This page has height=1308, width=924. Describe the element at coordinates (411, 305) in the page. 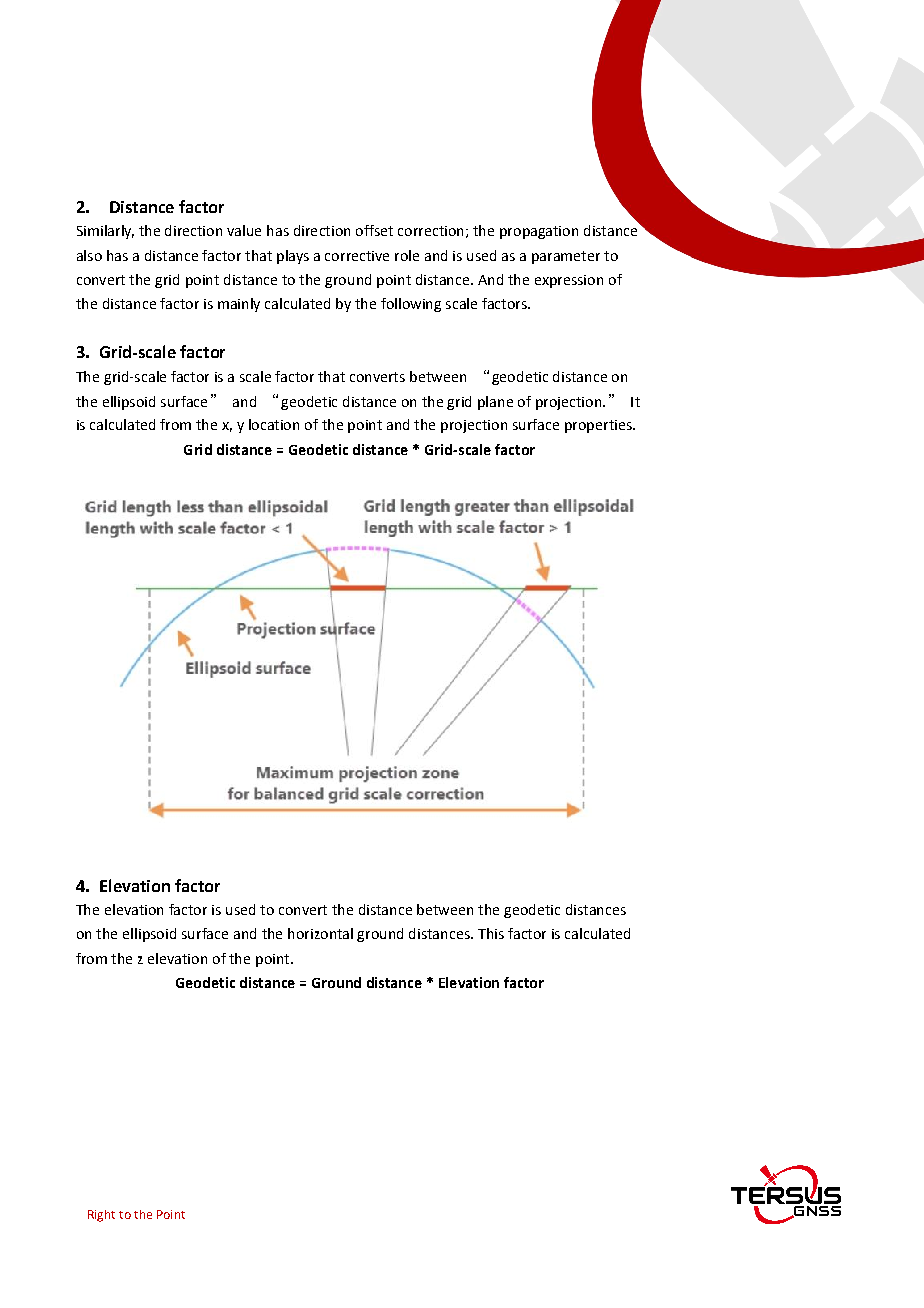

I see `following` at that location.
